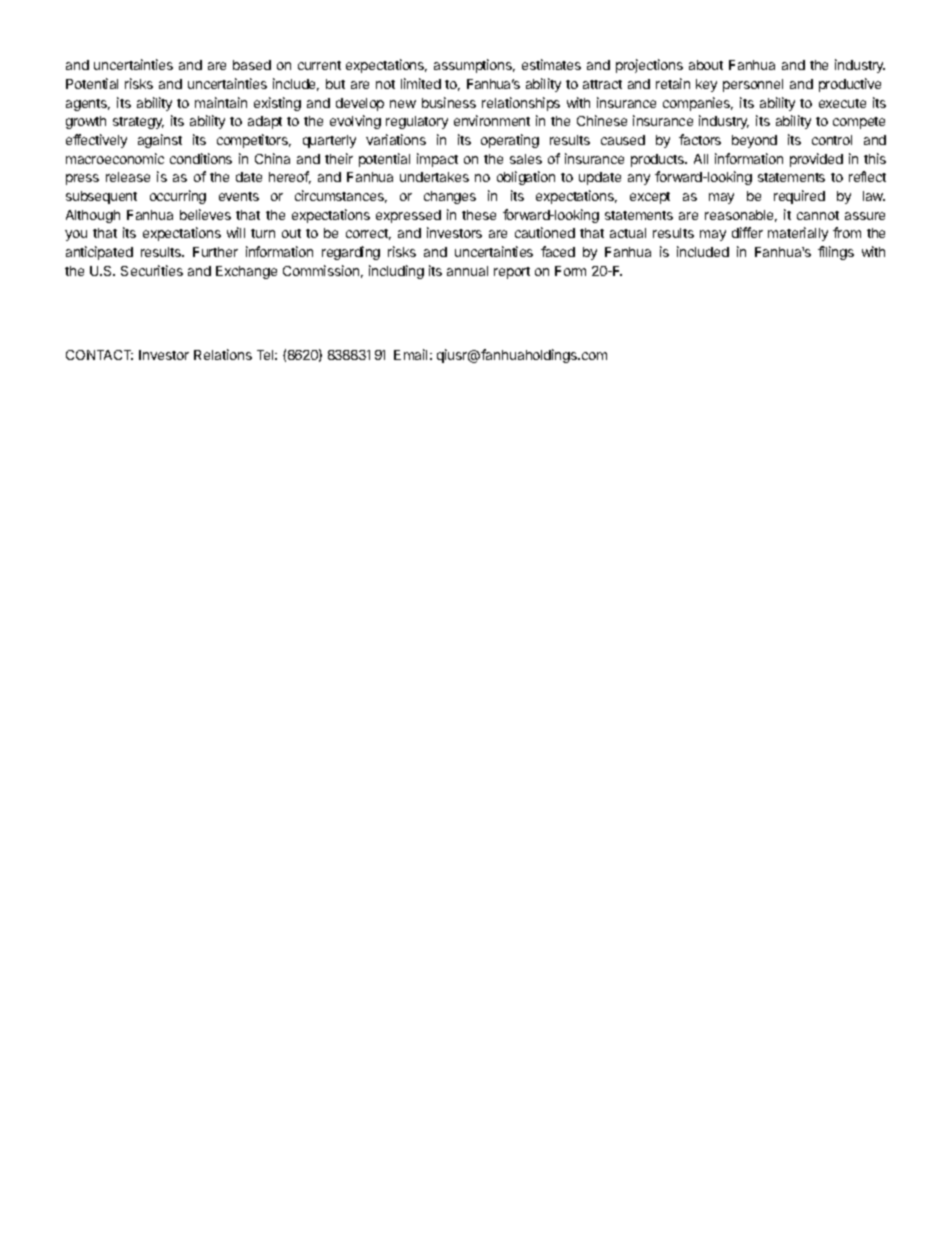 This screenshot has height=1233, width=952. I want to click on assumptions, so click(474, 66).
